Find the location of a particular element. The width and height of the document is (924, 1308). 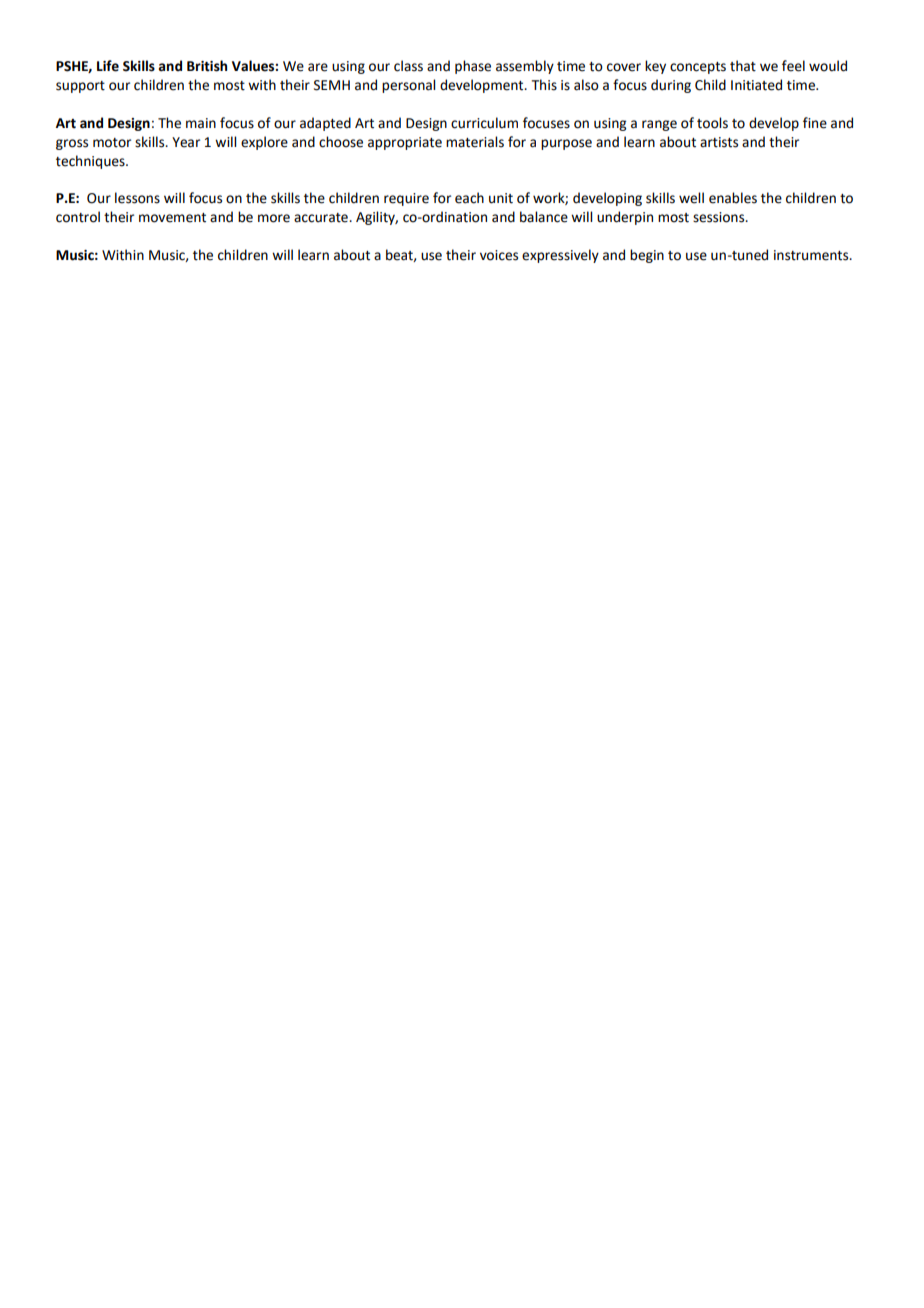

enables is located at coordinates (733, 198).
